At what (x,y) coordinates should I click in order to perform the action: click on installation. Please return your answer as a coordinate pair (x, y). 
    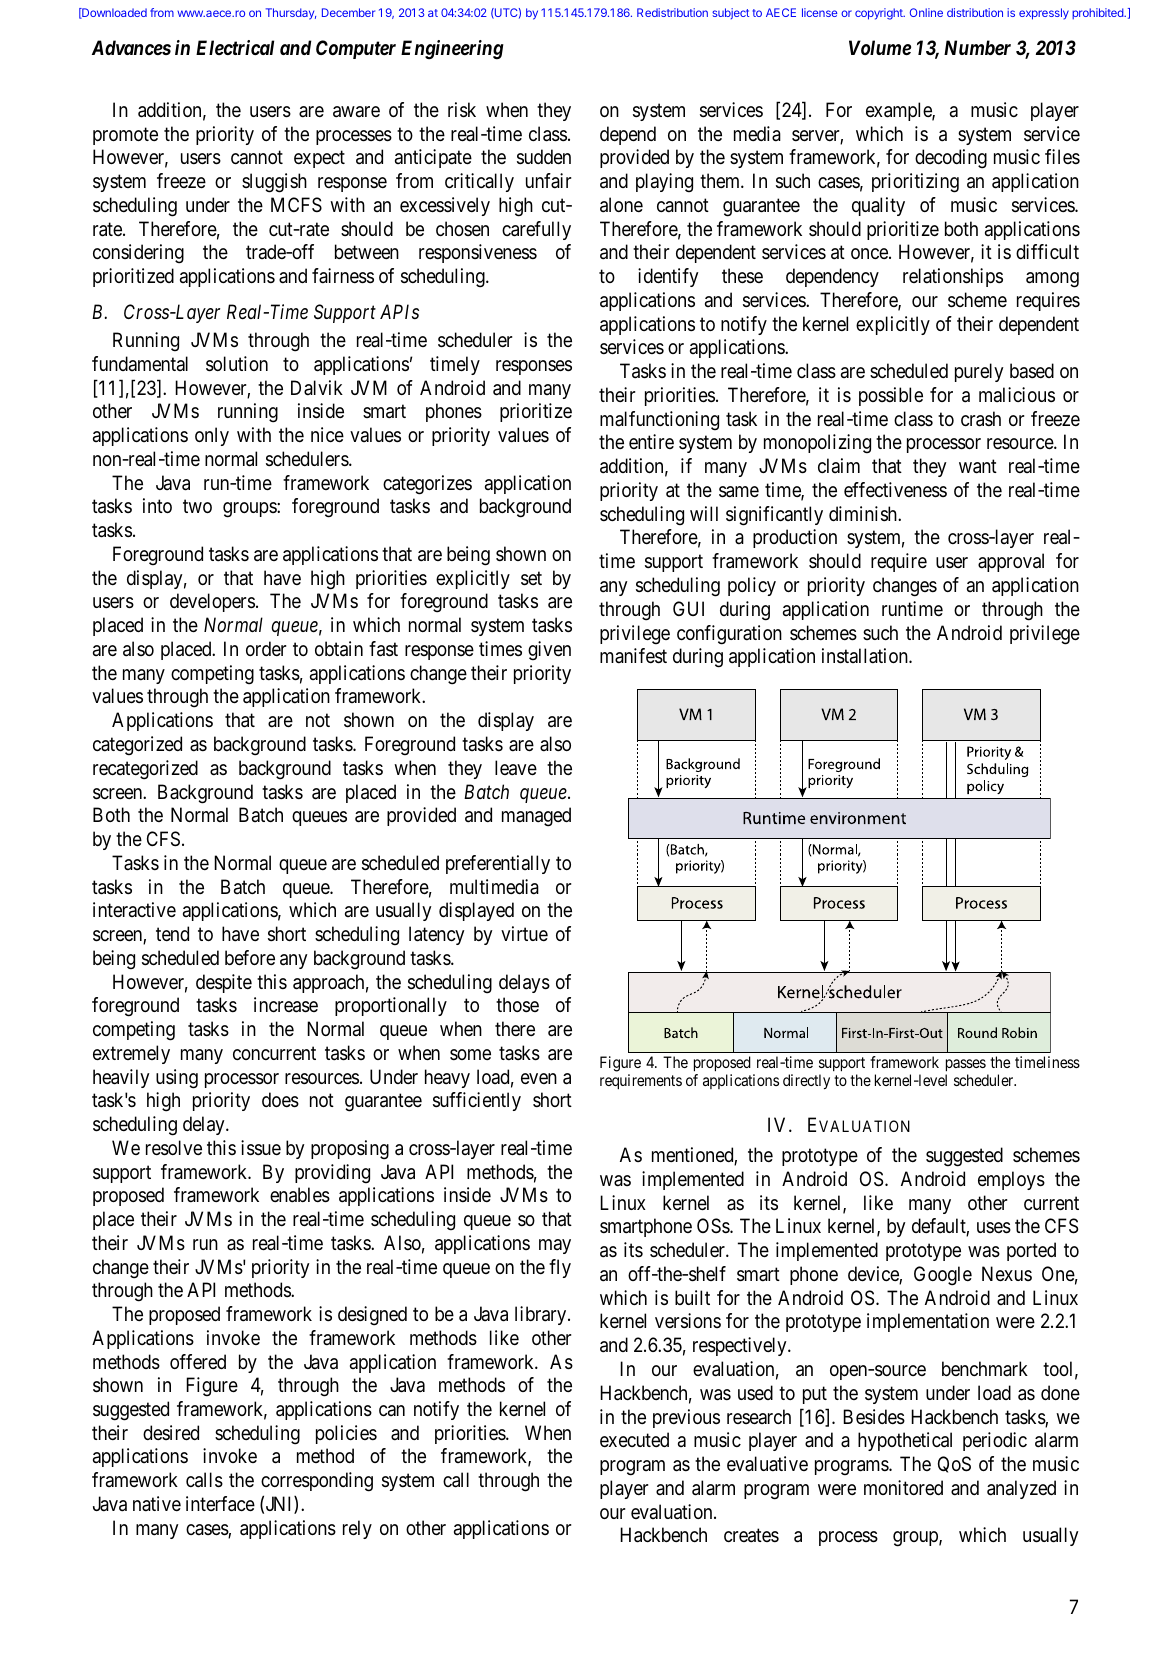
    Looking at the image, I should click on (866, 656).
